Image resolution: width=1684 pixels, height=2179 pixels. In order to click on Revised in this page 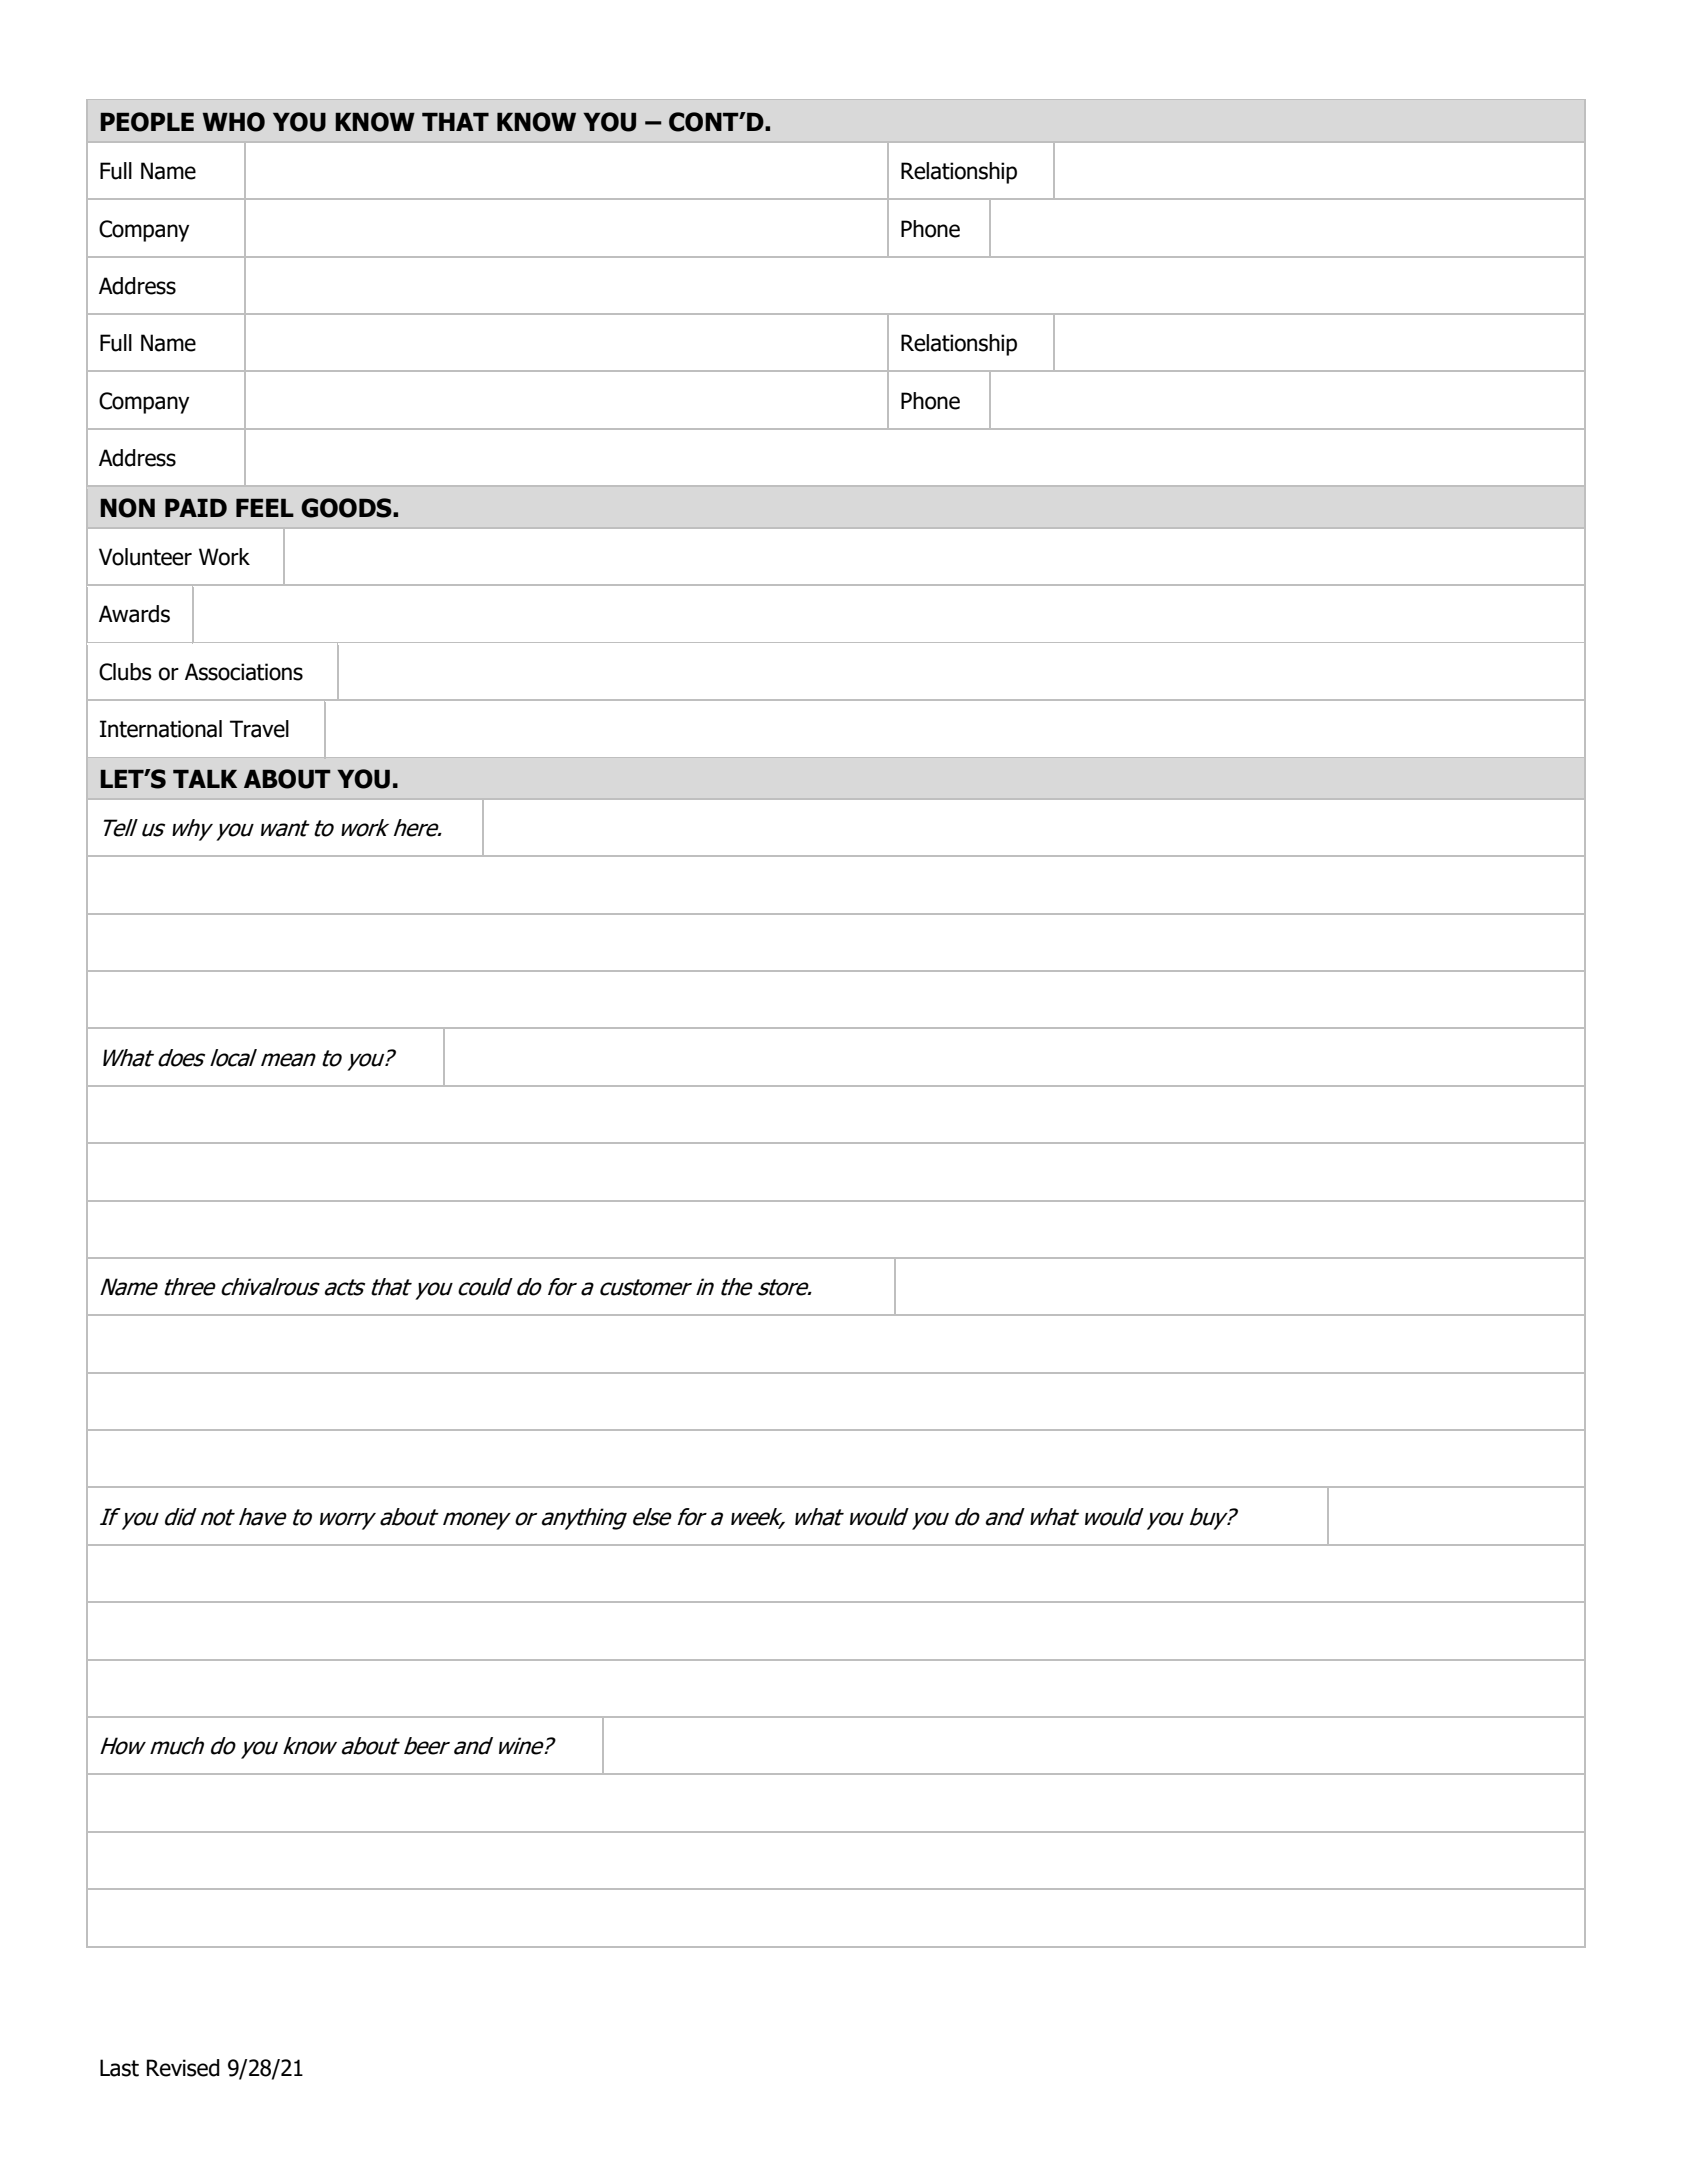, I will do `click(183, 2068)`.
